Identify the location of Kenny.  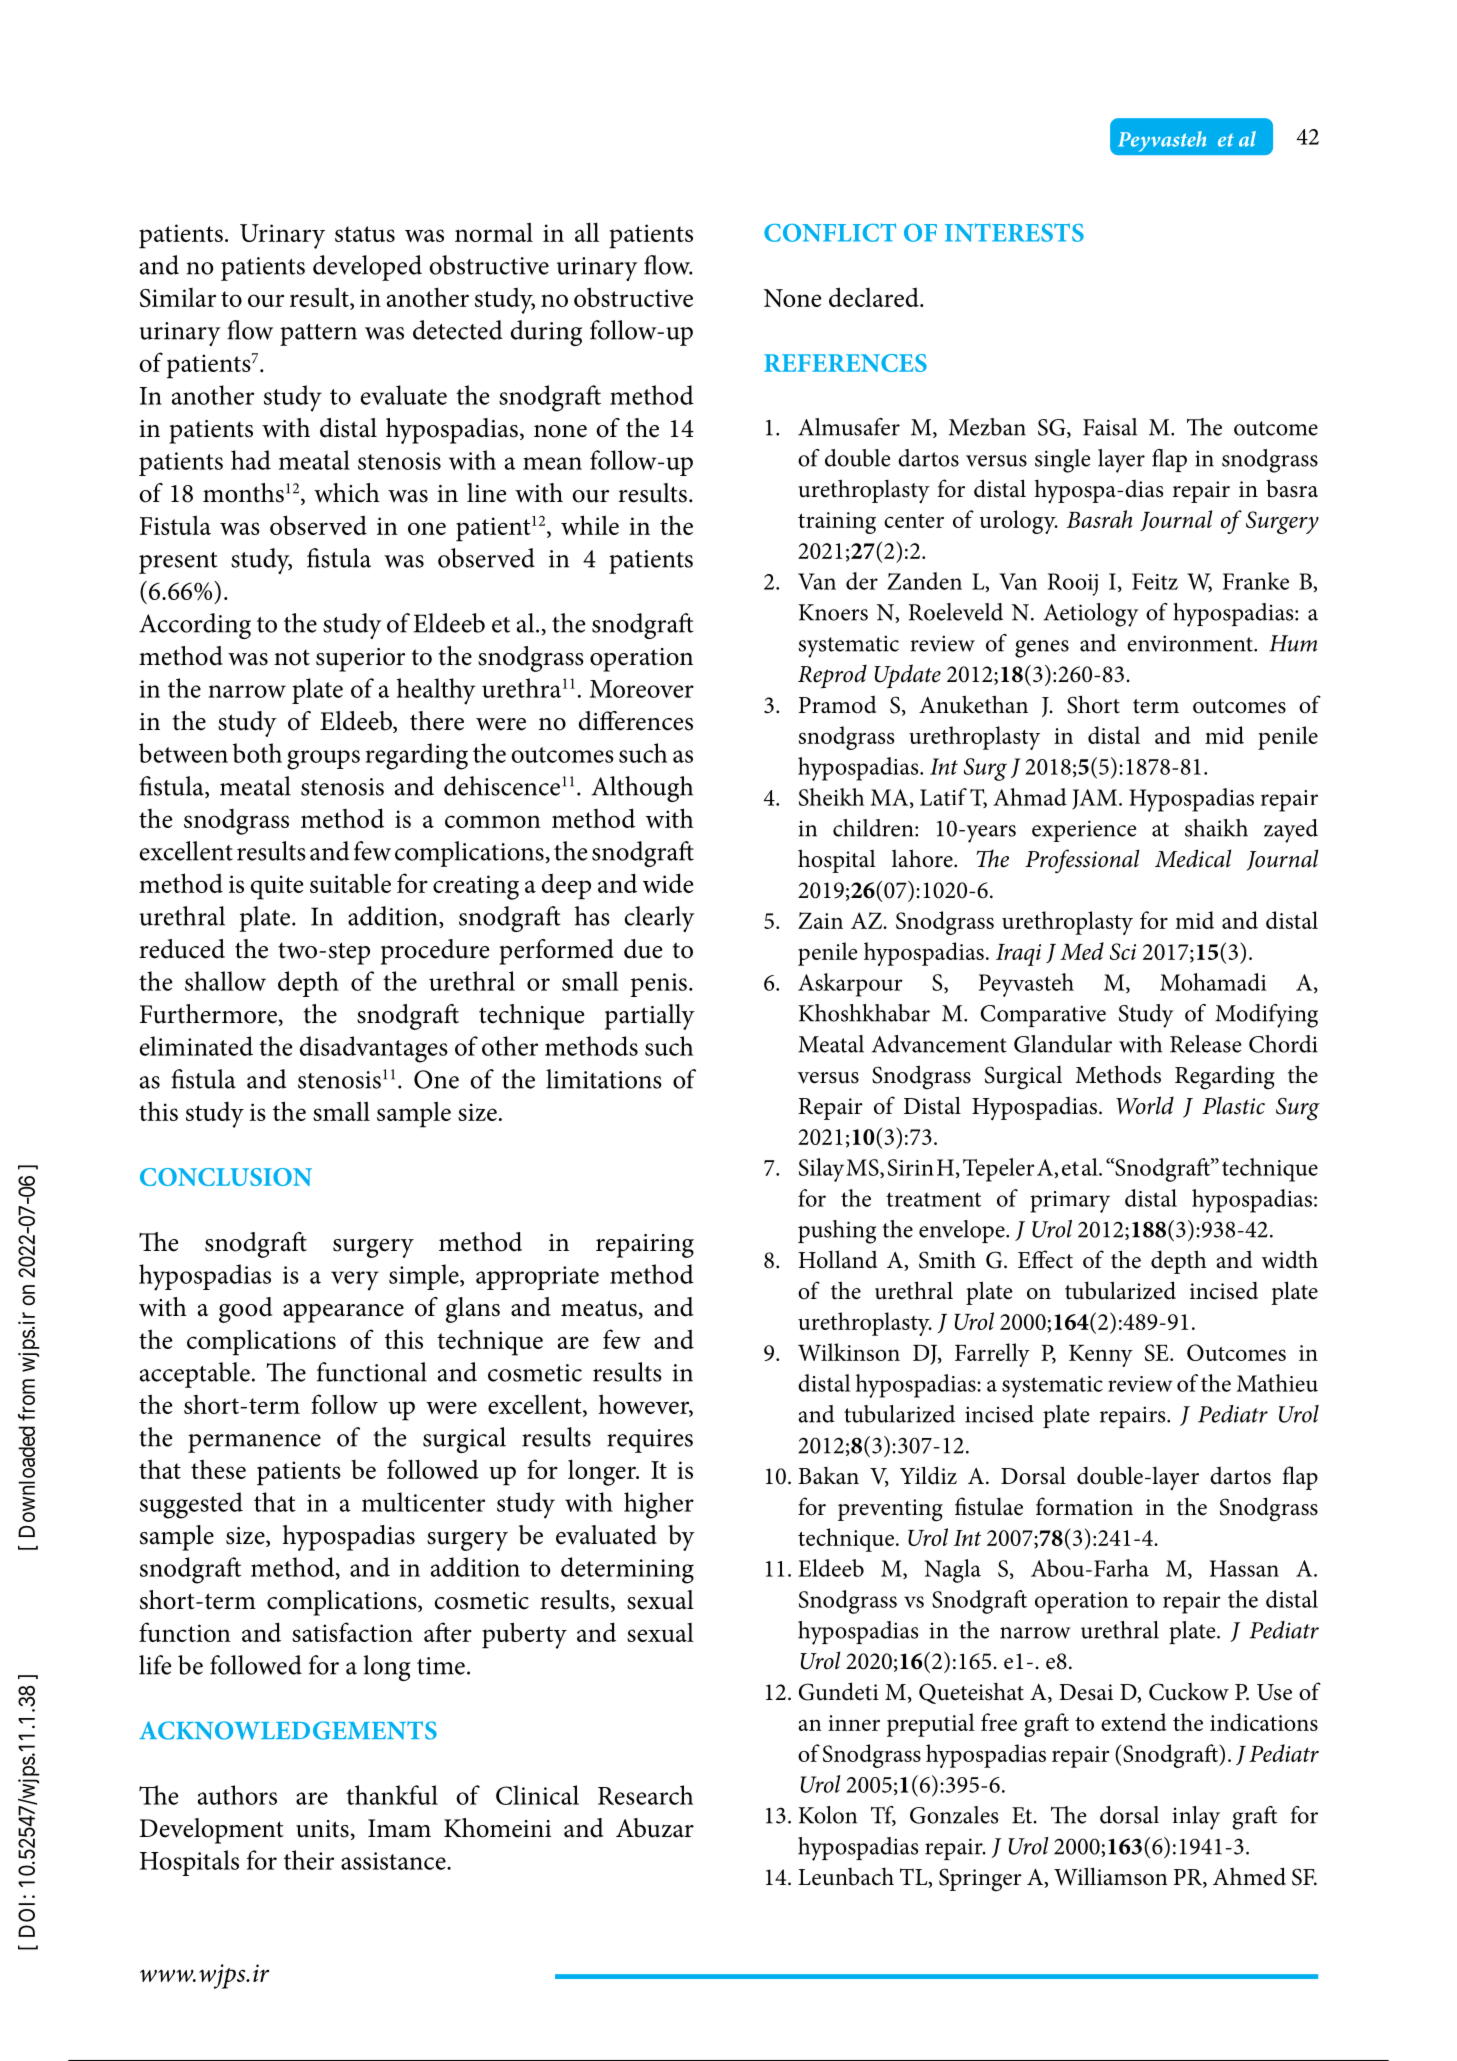
(1101, 1356).
